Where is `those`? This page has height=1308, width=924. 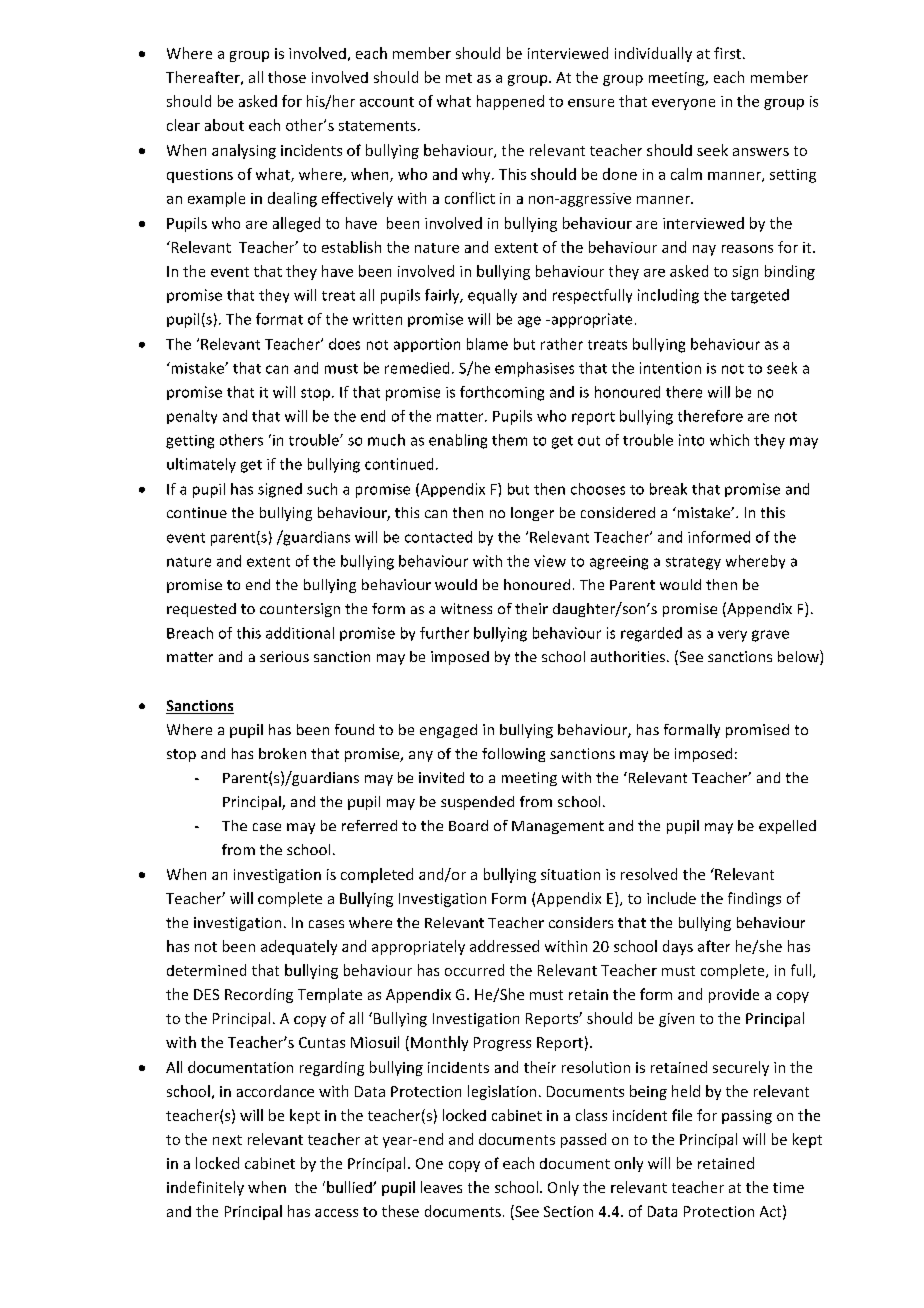
those is located at coordinates (287, 77).
